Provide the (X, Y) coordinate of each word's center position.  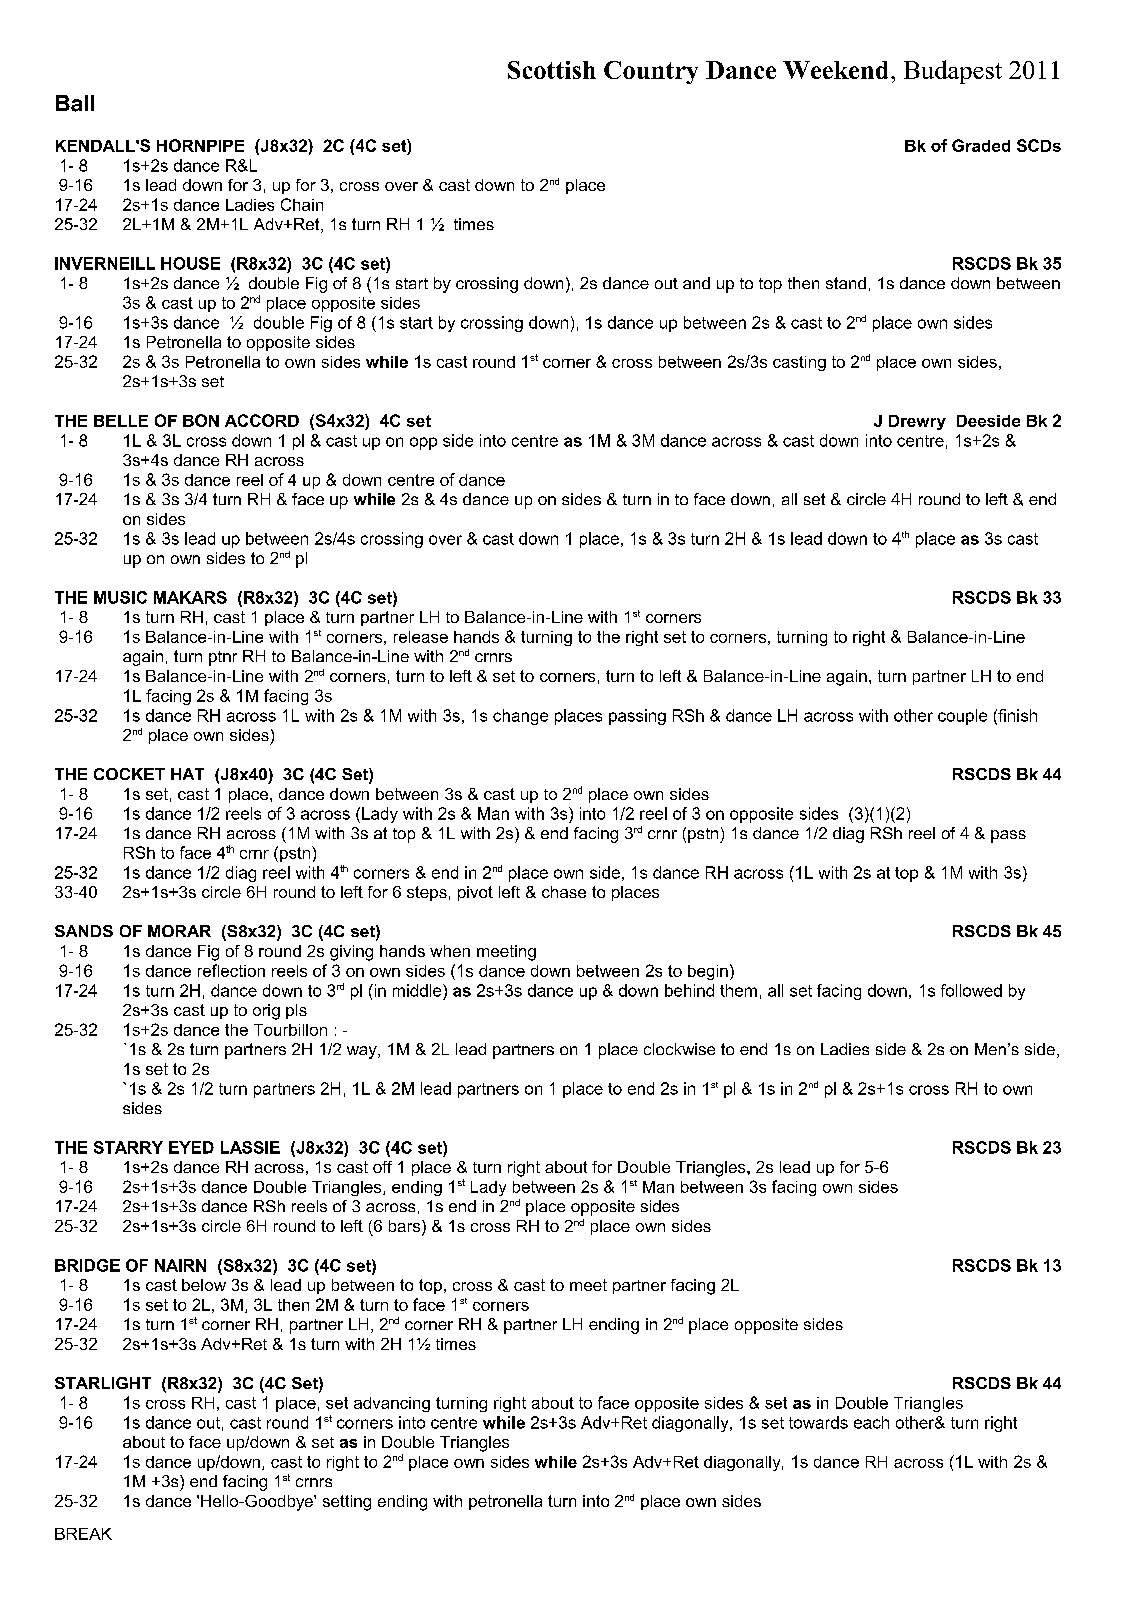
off (382, 1167)
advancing (392, 1404)
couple (962, 717)
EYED (191, 1147)
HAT (187, 774)
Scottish (552, 70)
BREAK (83, 1534)
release (421, 637)
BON (201, 420)
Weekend (835, 70)
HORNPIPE (200, 145)
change (520, 717)
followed (971, 990)
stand (846, 283)
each (871, 1422)
